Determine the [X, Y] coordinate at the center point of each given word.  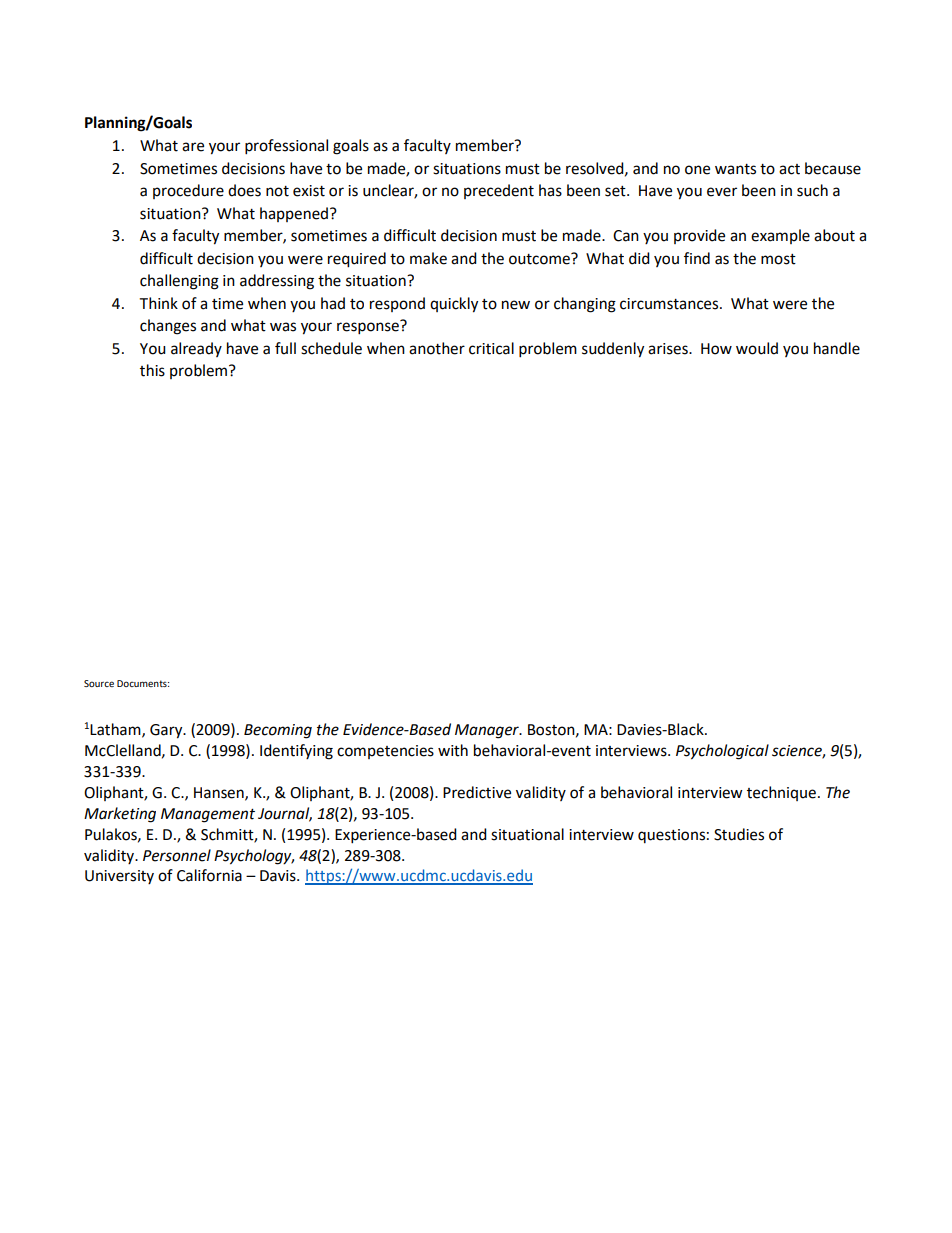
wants [735, 169]
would [757, 348]
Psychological [722, 752]
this [152, 370]
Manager [488, 731]
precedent [499, 191]
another [437, 348]
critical [491, 348]
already [196, 349]
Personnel [177, 855]
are [193, 147]
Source [99, 683]
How [716, 349]
